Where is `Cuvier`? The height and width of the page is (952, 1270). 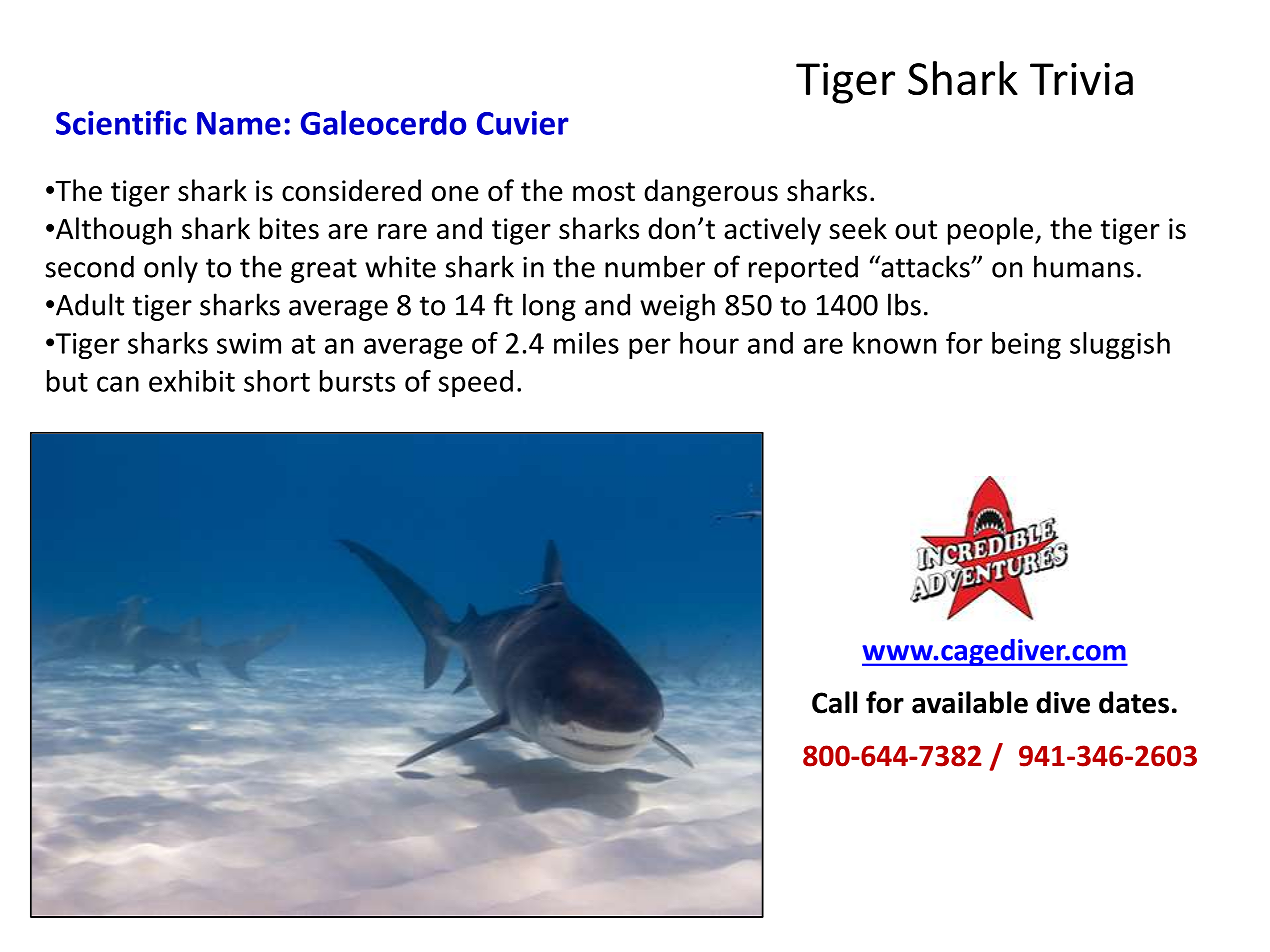
Cuvier is located at coordinates (523, 123).
